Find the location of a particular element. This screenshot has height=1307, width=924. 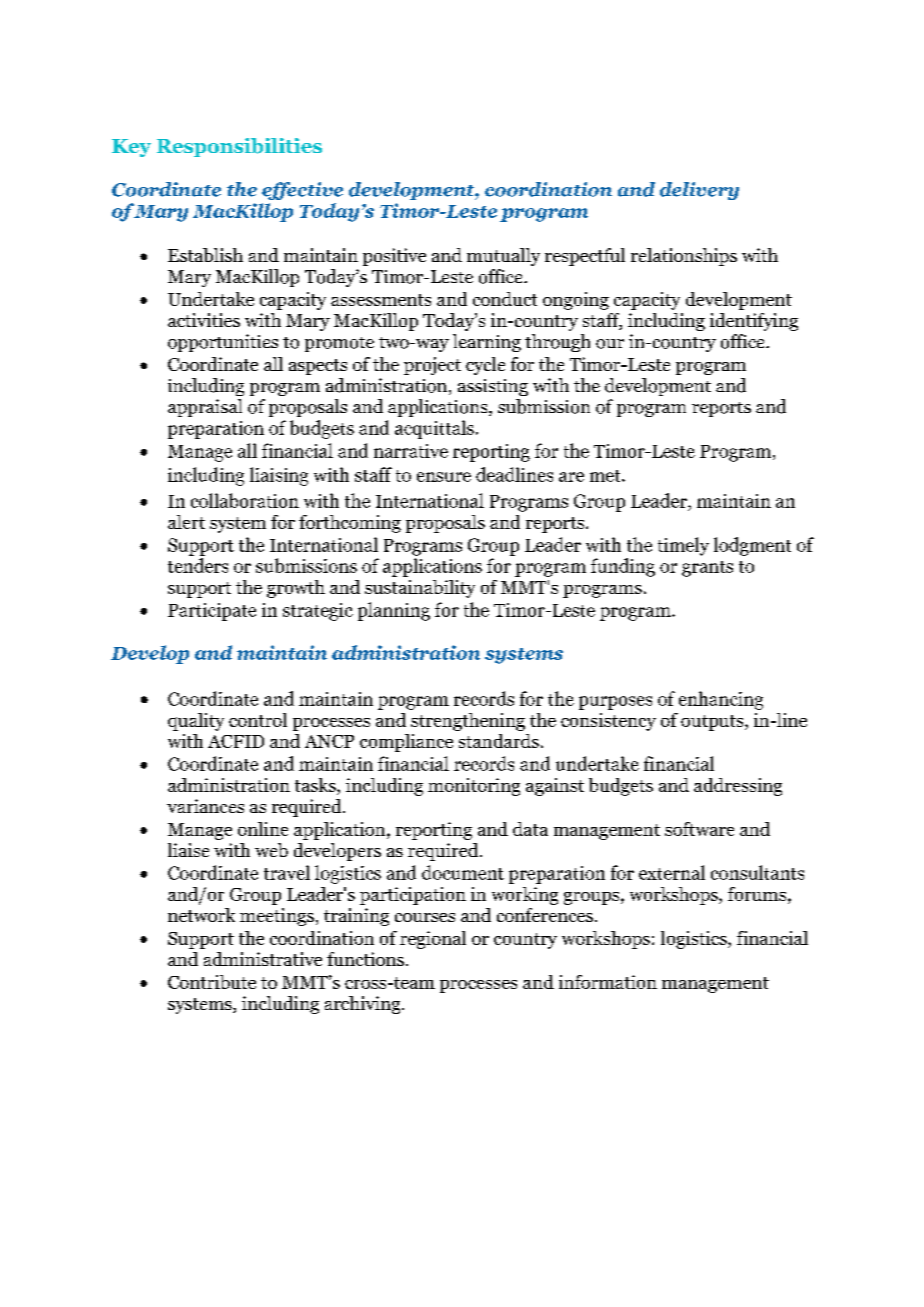

Contribute is located at coordinates (212, 982).
